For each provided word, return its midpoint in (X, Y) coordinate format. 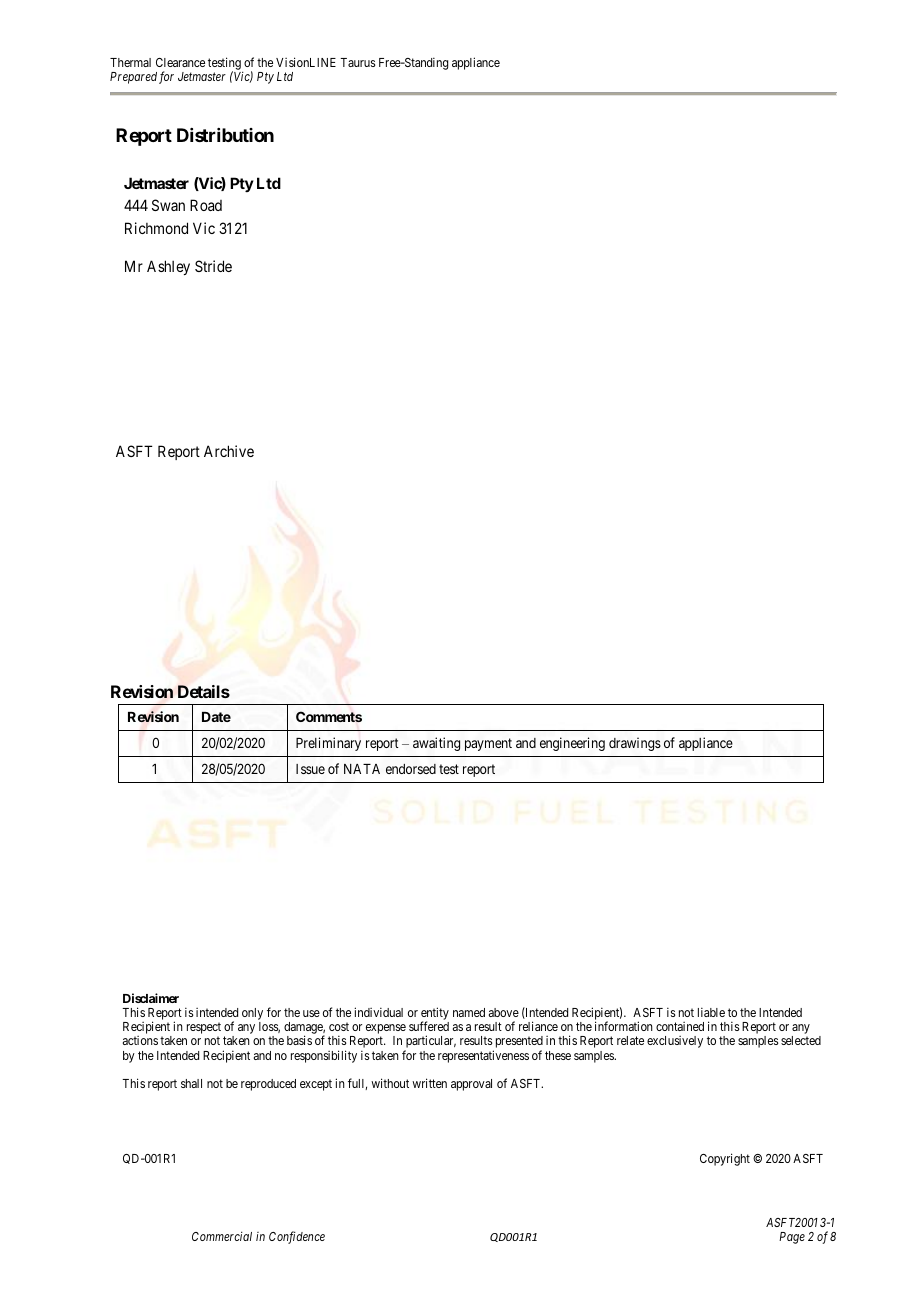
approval (471, 1085)
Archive (229, 451)
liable (711, 1012)
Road (206, 205)
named (469, 1012)
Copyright (725, 1159)
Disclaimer (151, 998)
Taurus (358, 62)
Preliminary (328, 744)
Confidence (297, 1237)
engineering (572, 744)
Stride (213, 266)
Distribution (225, 135)
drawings (635, 744)
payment (488, 744)
